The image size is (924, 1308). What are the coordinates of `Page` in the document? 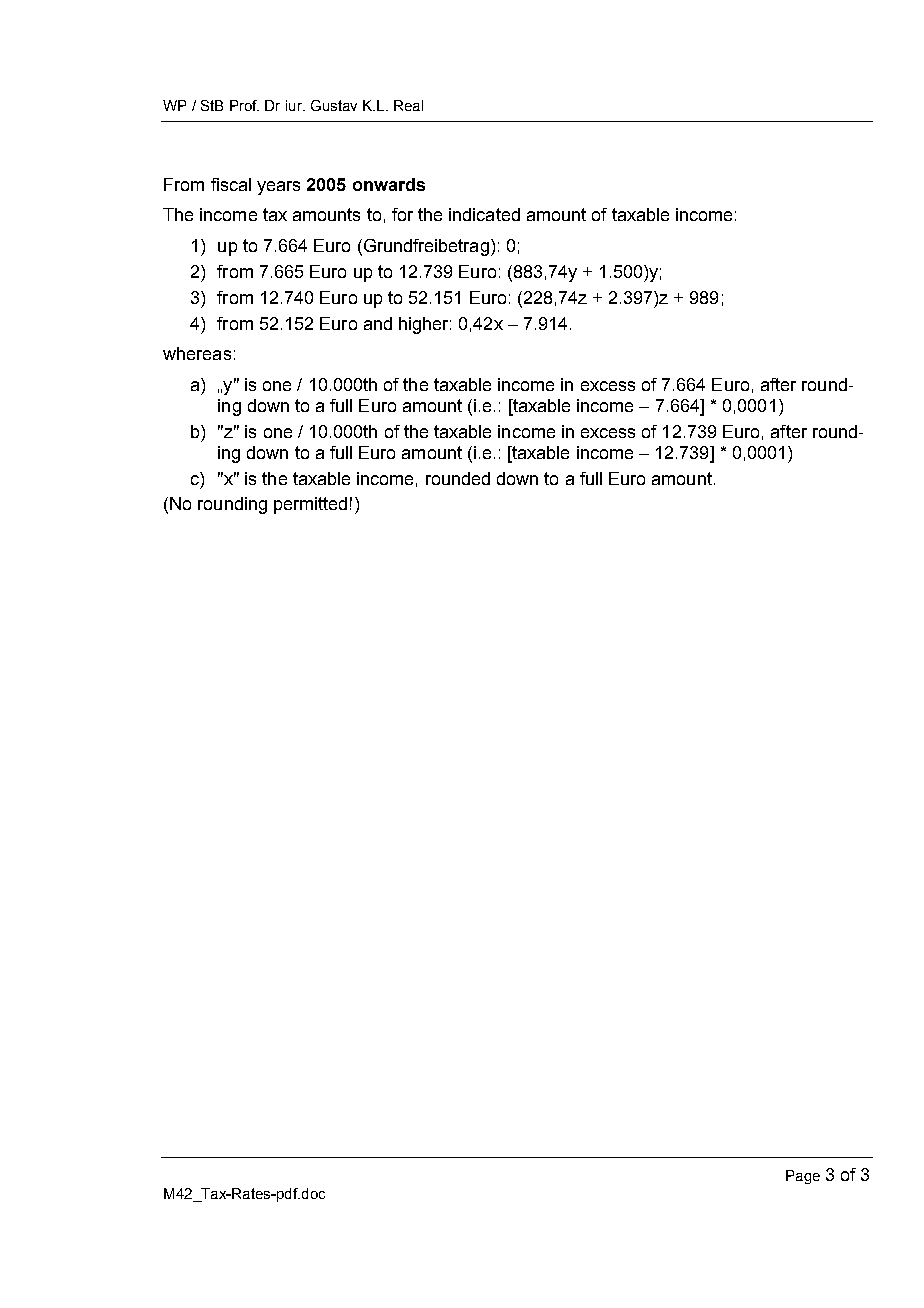 It's located at (803, 1177).
